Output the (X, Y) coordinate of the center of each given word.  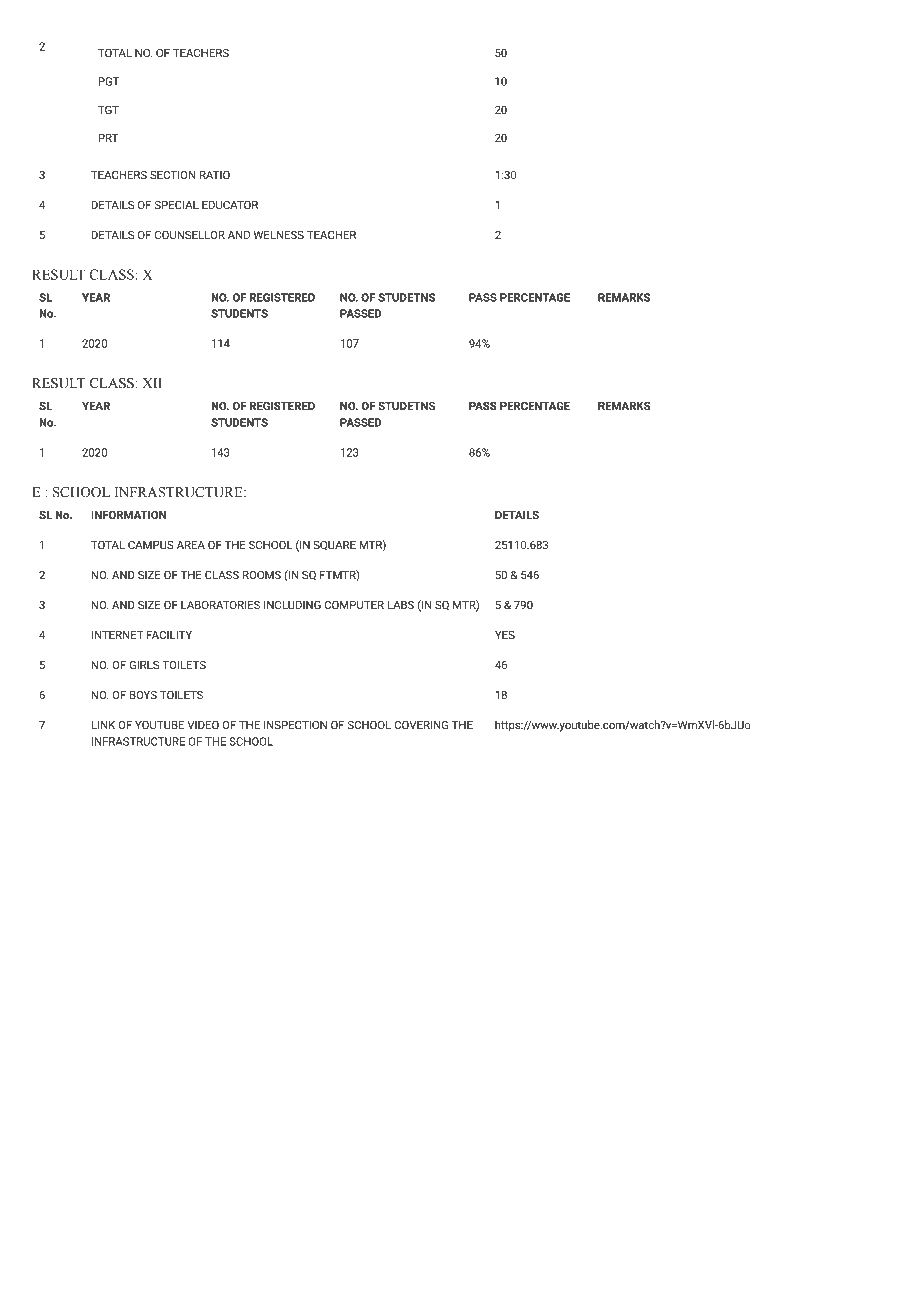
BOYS (143, 695)
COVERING (421, 725)
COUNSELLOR (190, 235)
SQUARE (334, 545)
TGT (108, 110)
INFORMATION (128, 515)
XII (152, 383)
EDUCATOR (230, 205)
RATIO (215, 175)
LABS (400, 605)
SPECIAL (177, 205)
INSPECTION (295, 725)
